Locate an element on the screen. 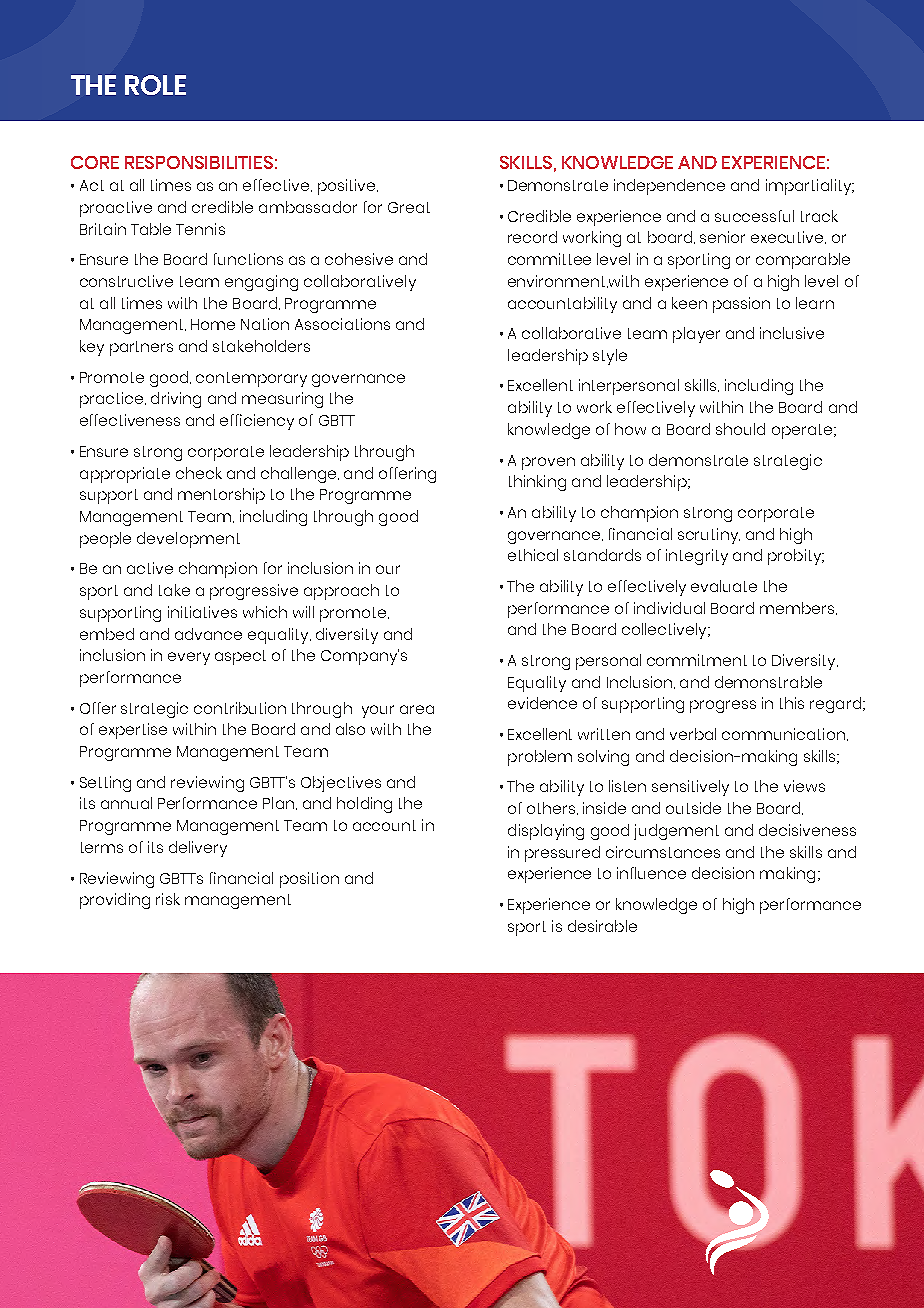 This screenshot has height=1308, width=924. mentorship is located at coordinates (221, 496).
